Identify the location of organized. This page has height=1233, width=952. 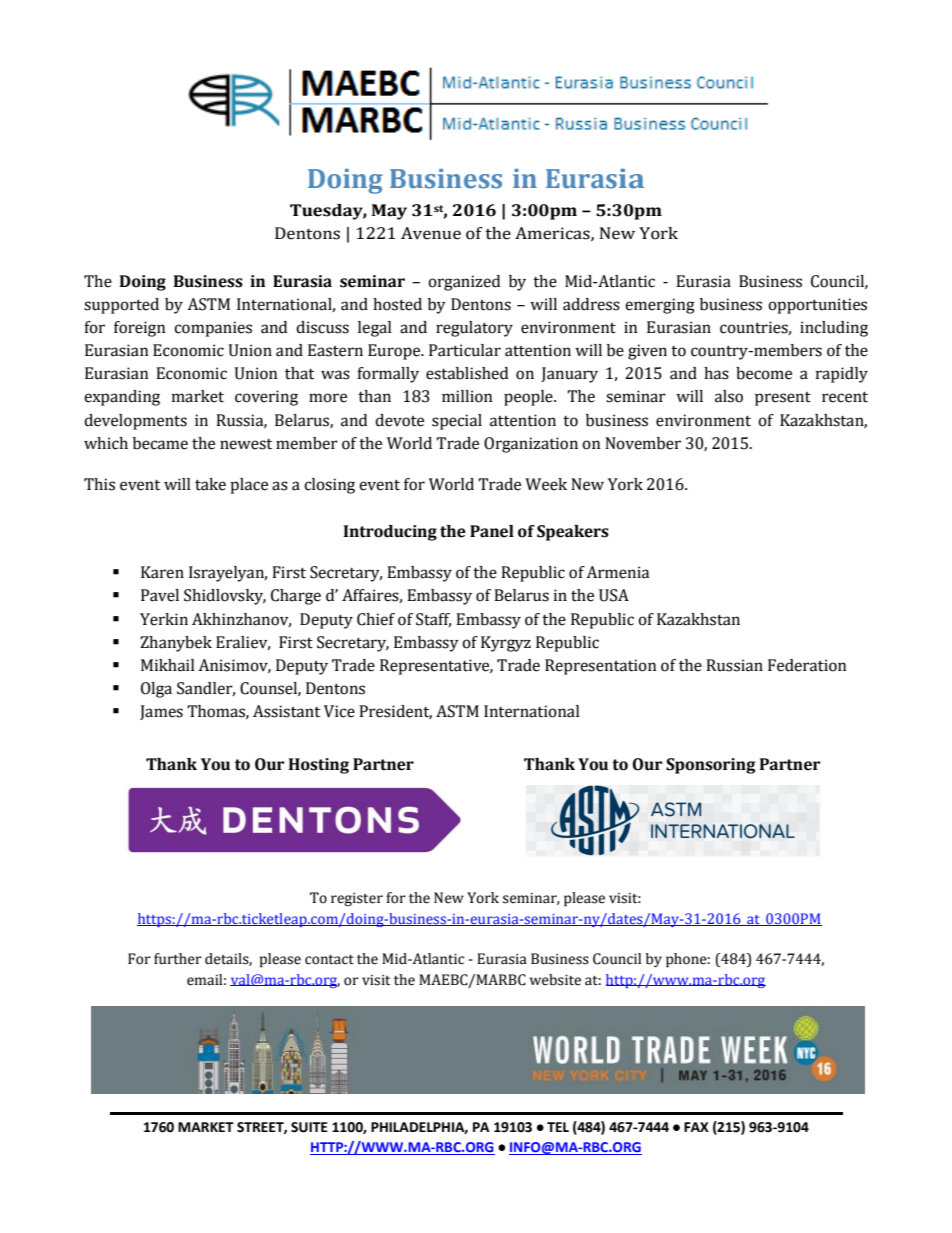
(464, 283).
